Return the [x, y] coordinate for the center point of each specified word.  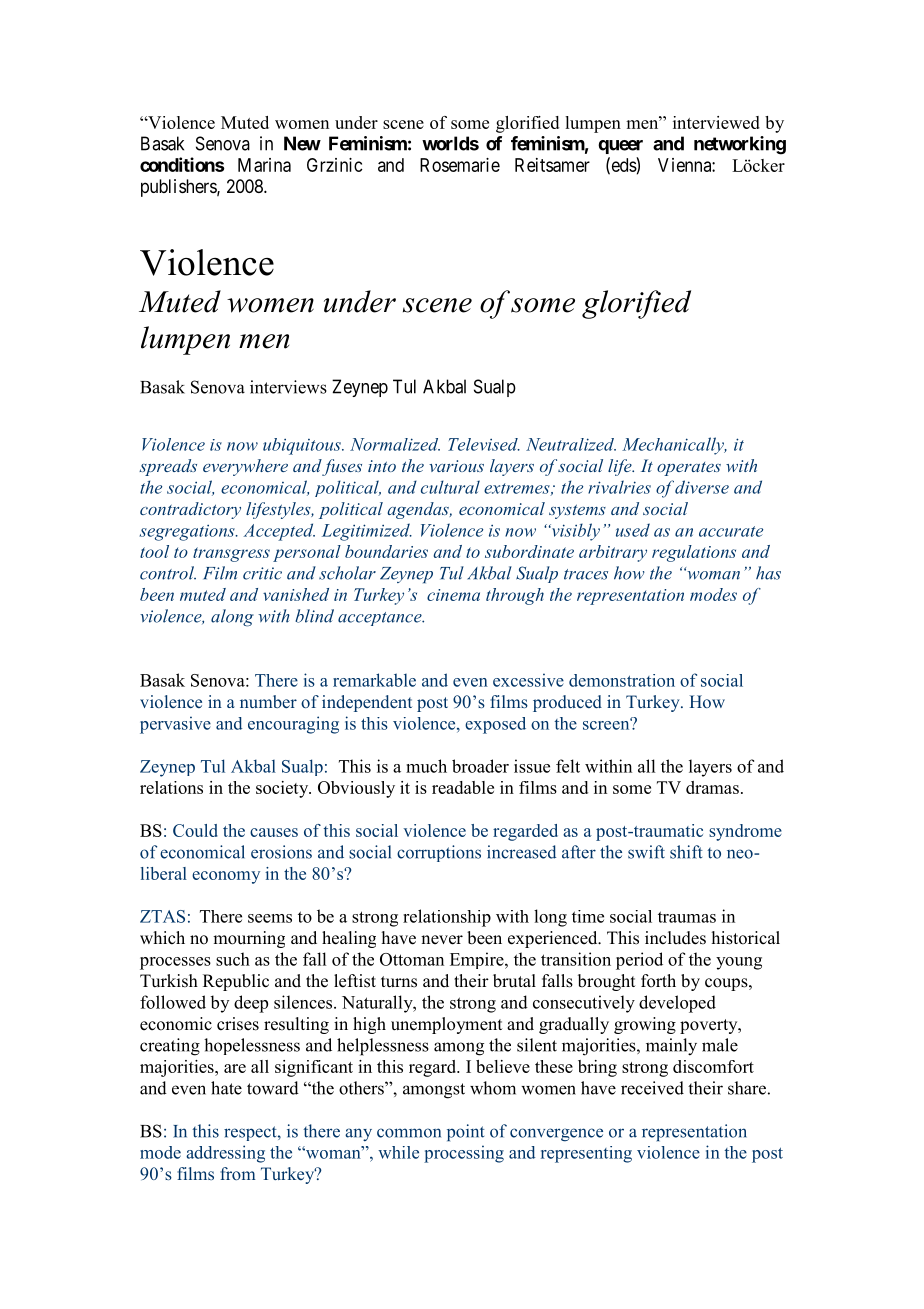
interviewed [716, 122]
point [466, 1132]
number [268, 701]
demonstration [622, 680]
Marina [264, 165]
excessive [528, 680]
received [652, 1088]
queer [620, 147]
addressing [225, 1154]
